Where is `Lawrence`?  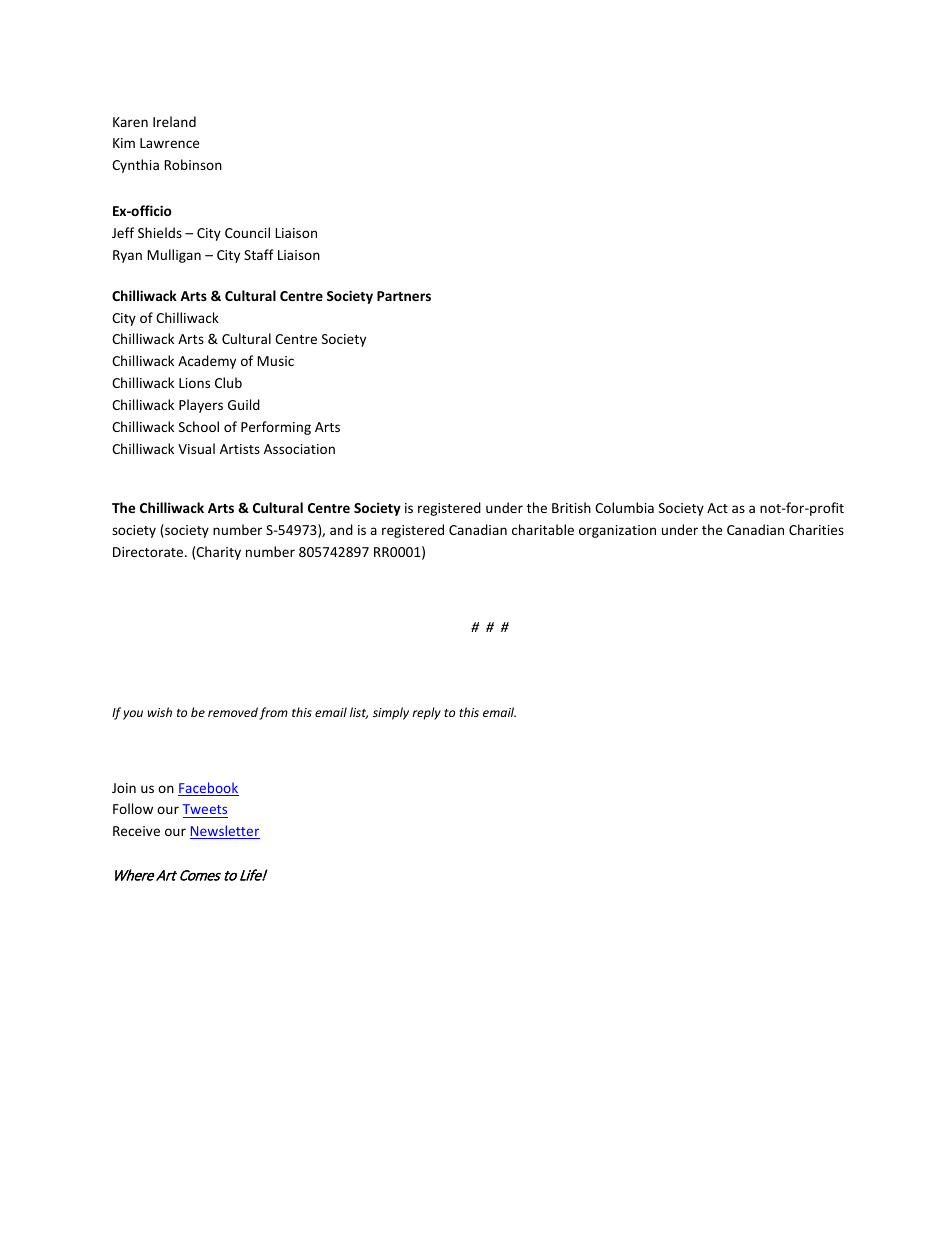 Lawrence is located at coordinates (169, 143).
